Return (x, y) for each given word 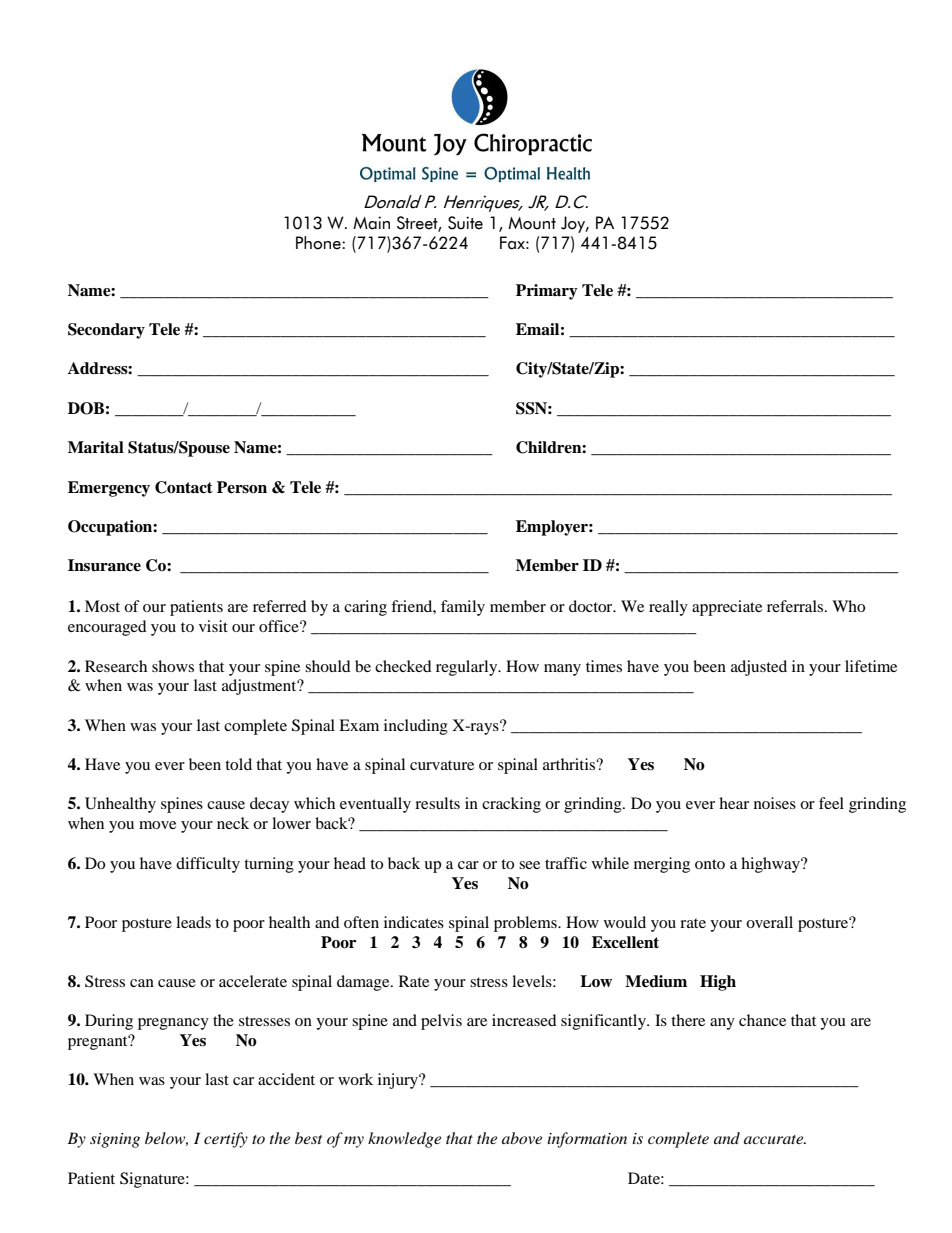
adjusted (759, 668)
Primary (547, 292)
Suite (465, 223)
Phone (319, 243)
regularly (468, 668)
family (463, 608)
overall (769, 922)
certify (226, 1140)
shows (173, 666)
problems (526, 924)
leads (193, 922)
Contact (184, 487)
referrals (796, 606)
